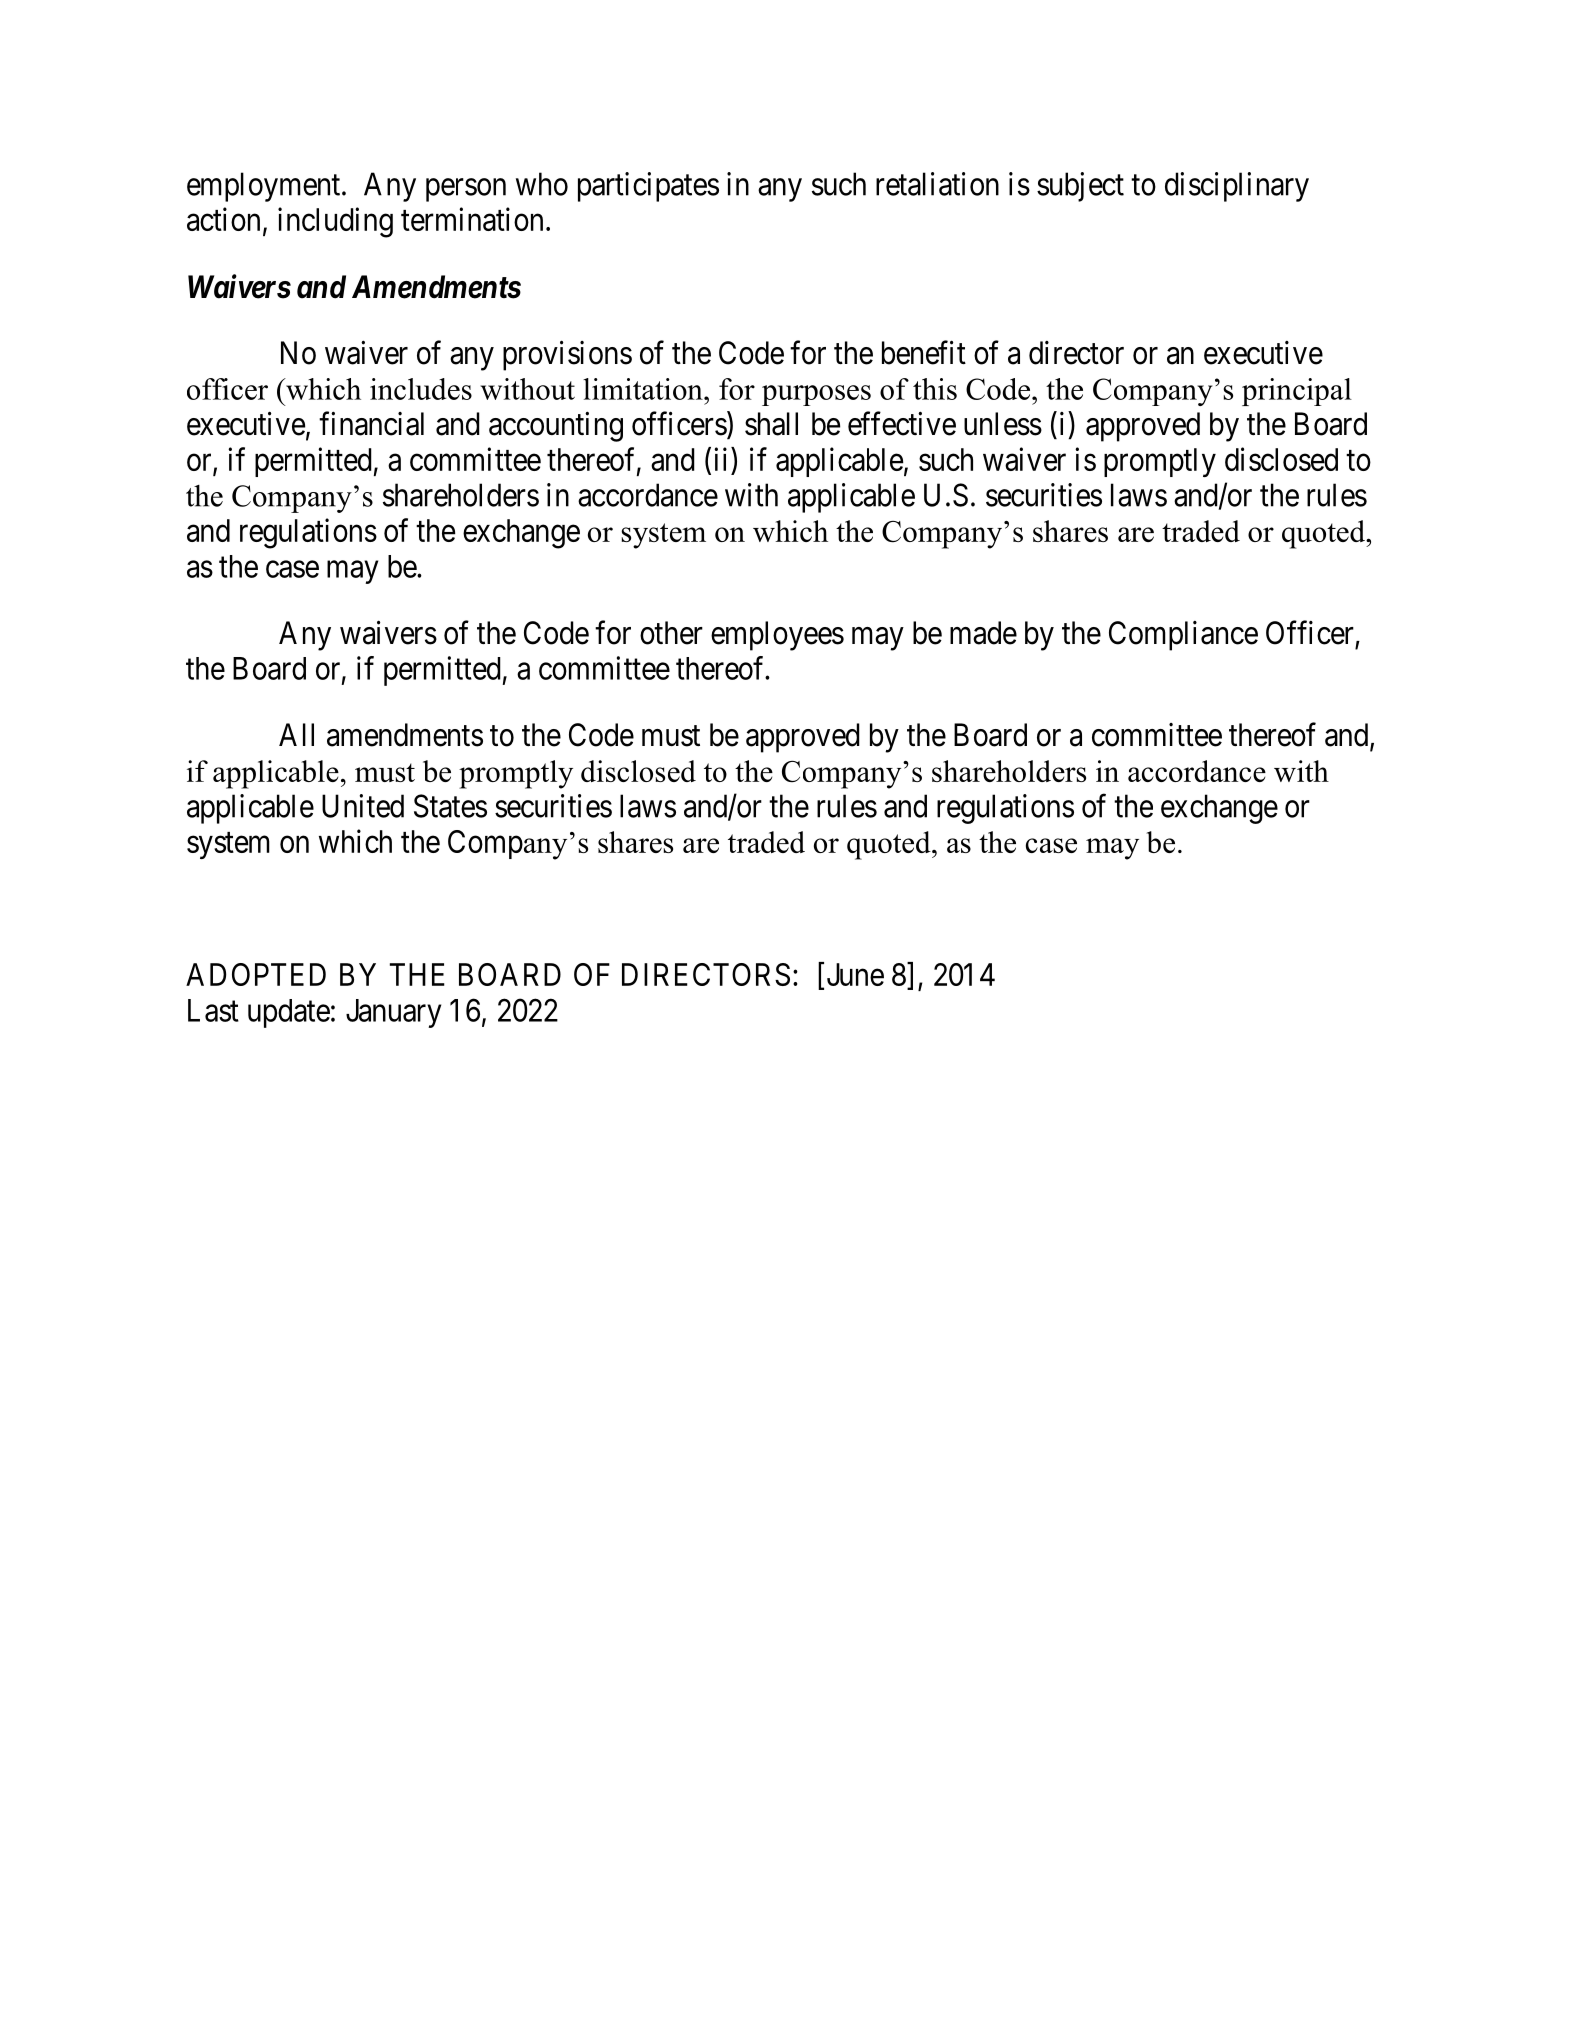  Describe the element at coordinates (1183, 636) in the image. I see `Compliance` at that location.
